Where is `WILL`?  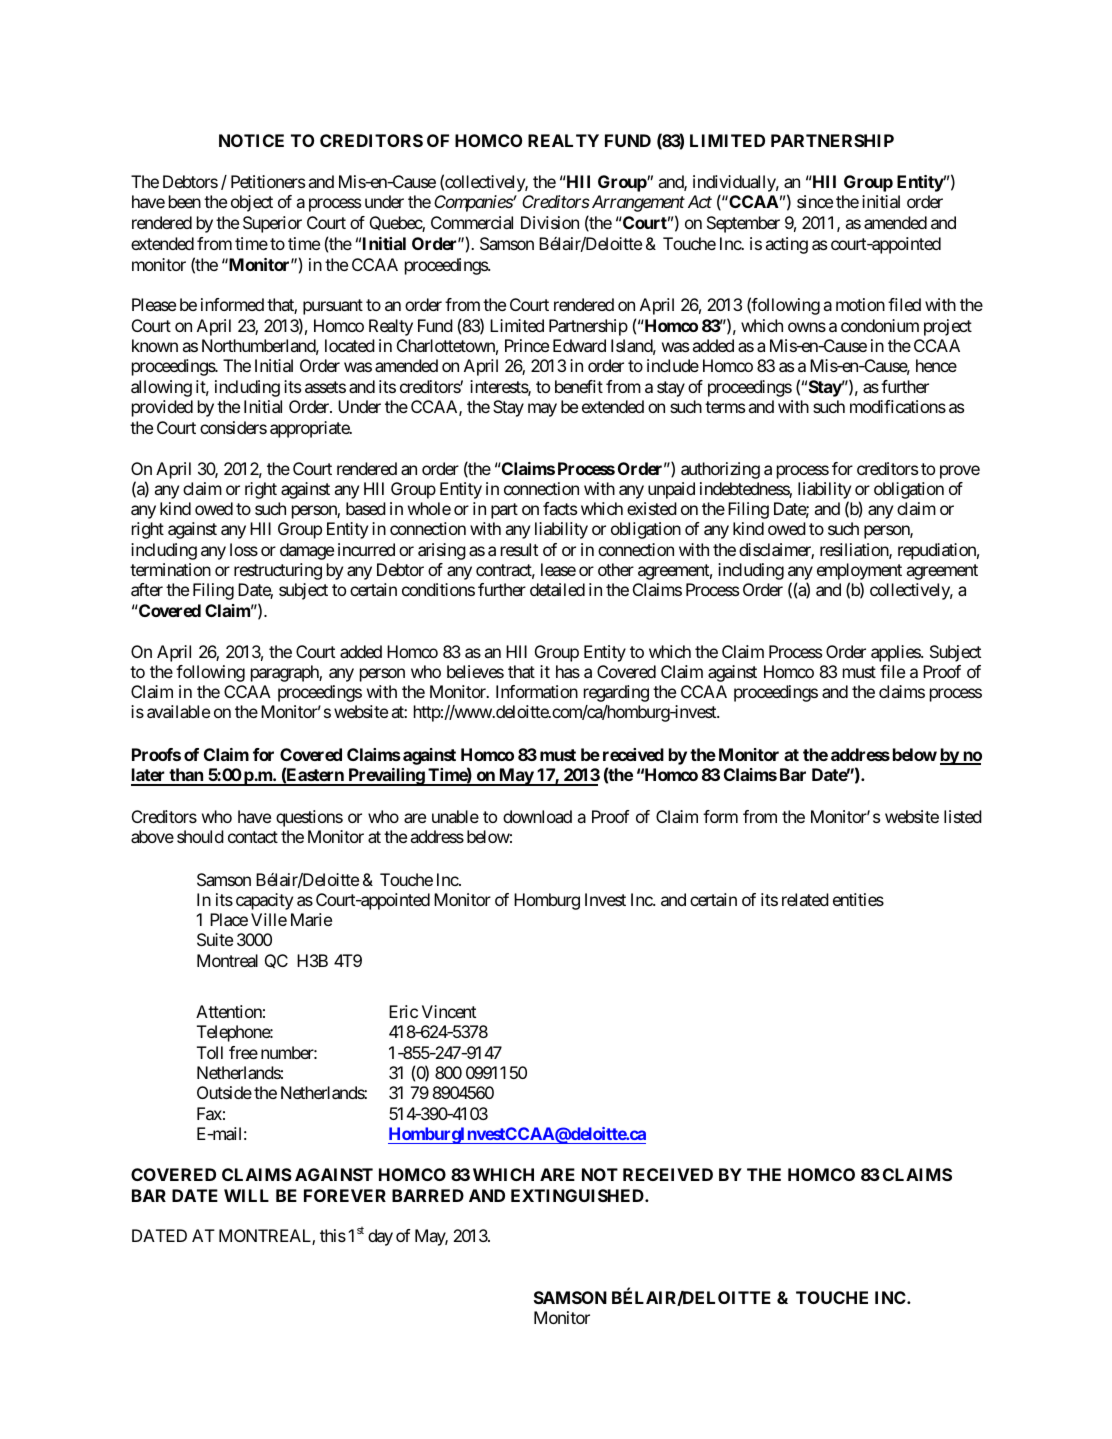
WILL is located at coordinates (246, 1195).
